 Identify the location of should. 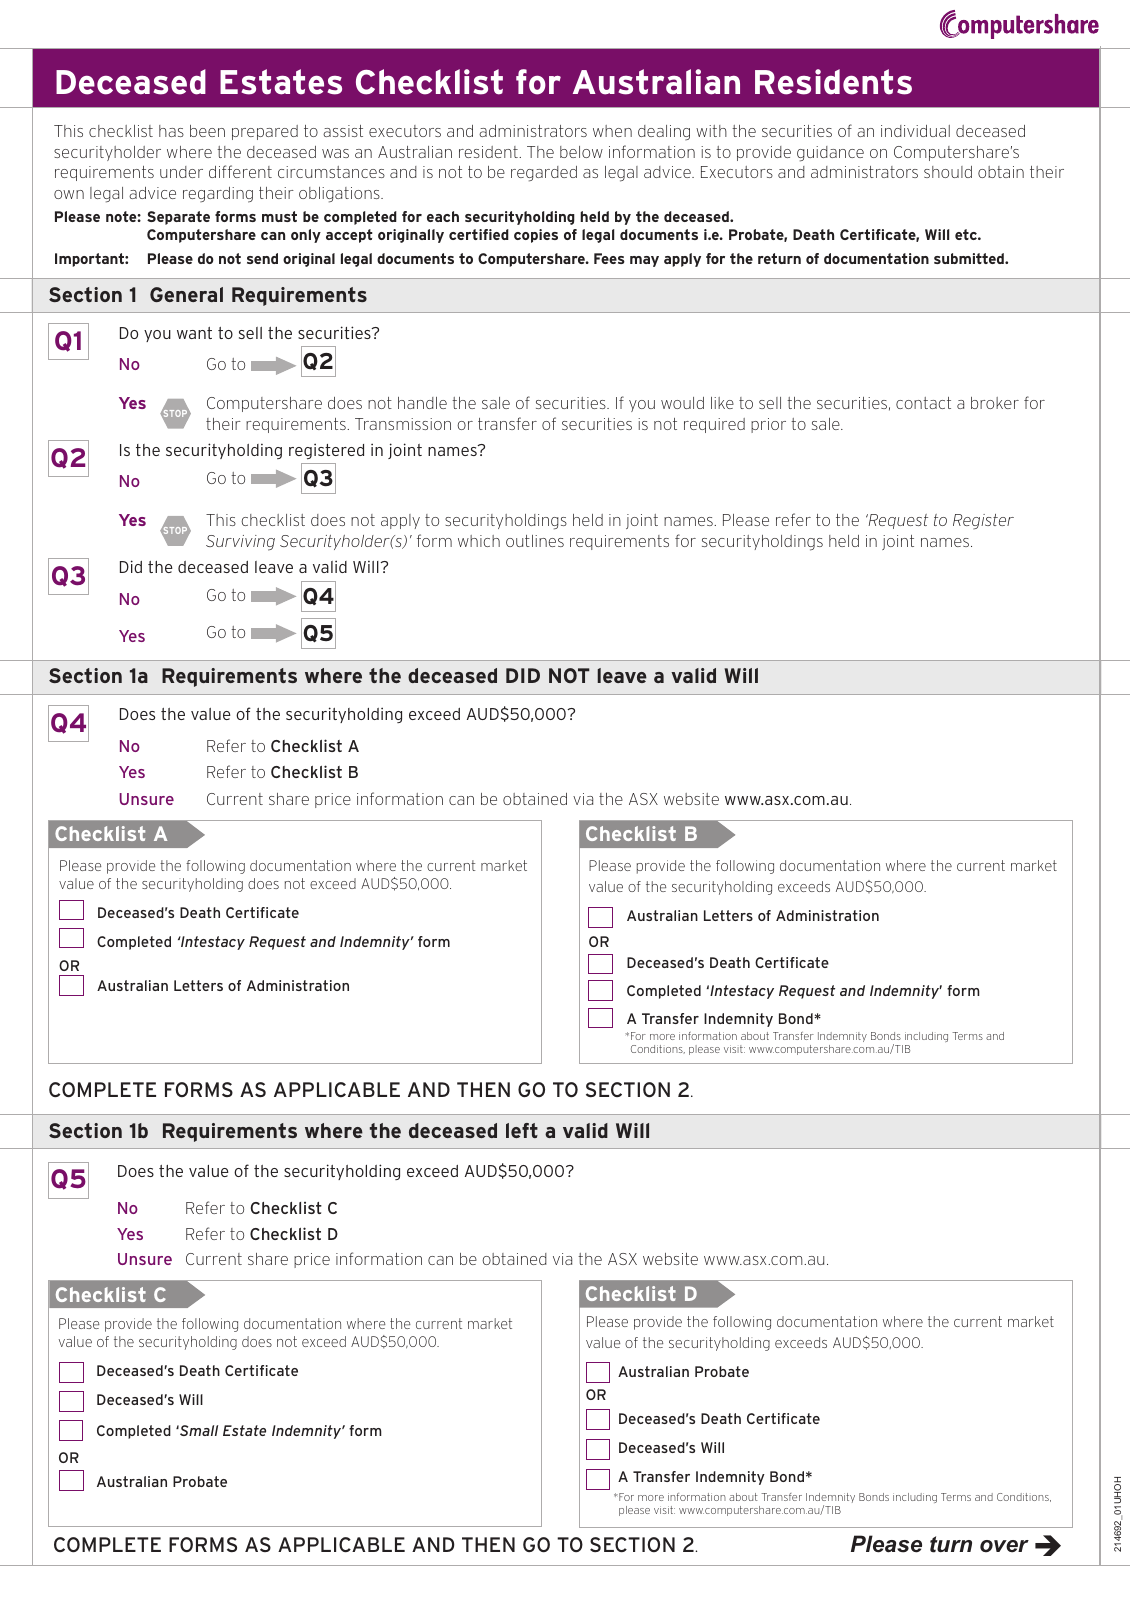
(948, 172).
